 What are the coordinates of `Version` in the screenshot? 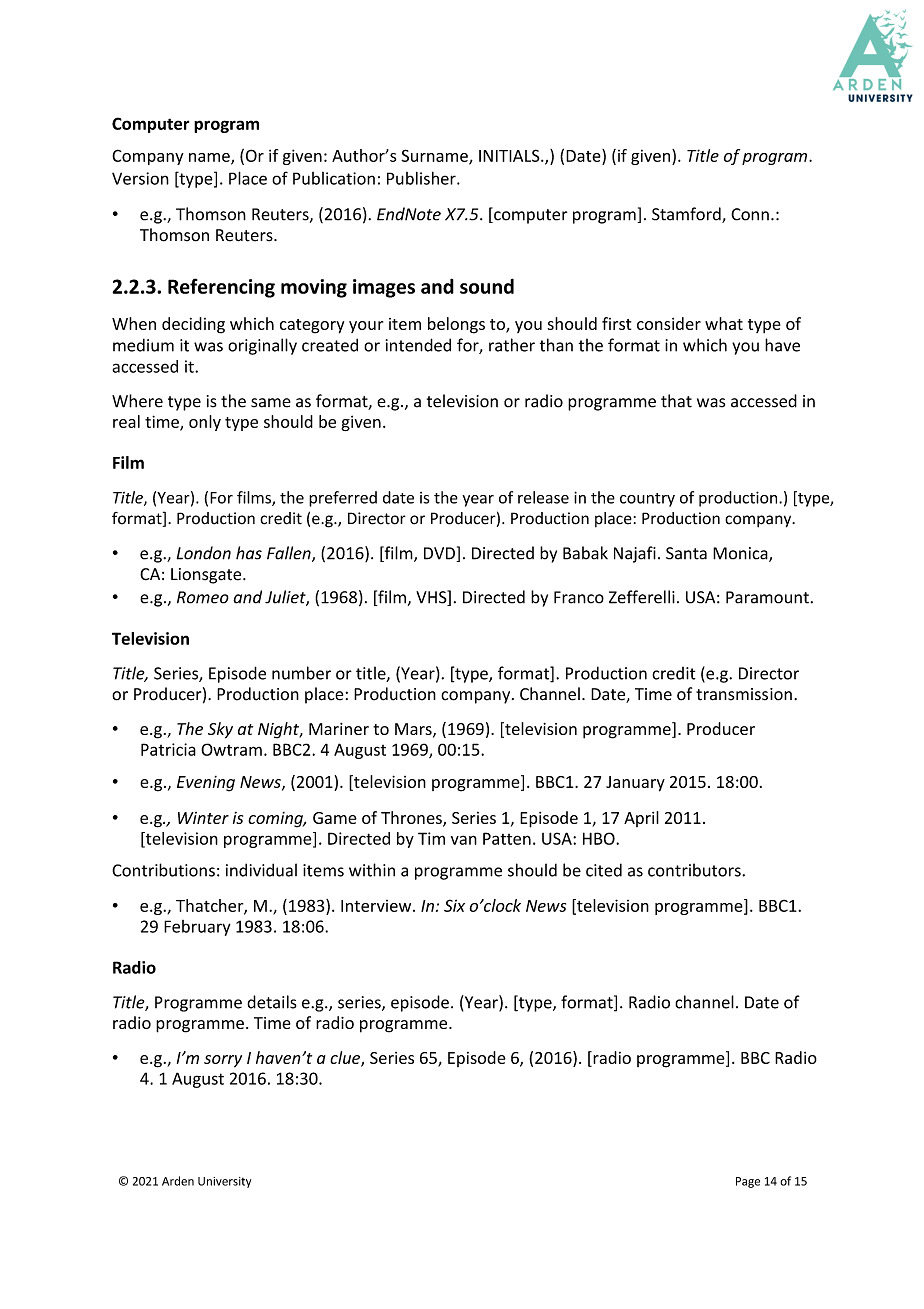 It's located at (140, 178).
